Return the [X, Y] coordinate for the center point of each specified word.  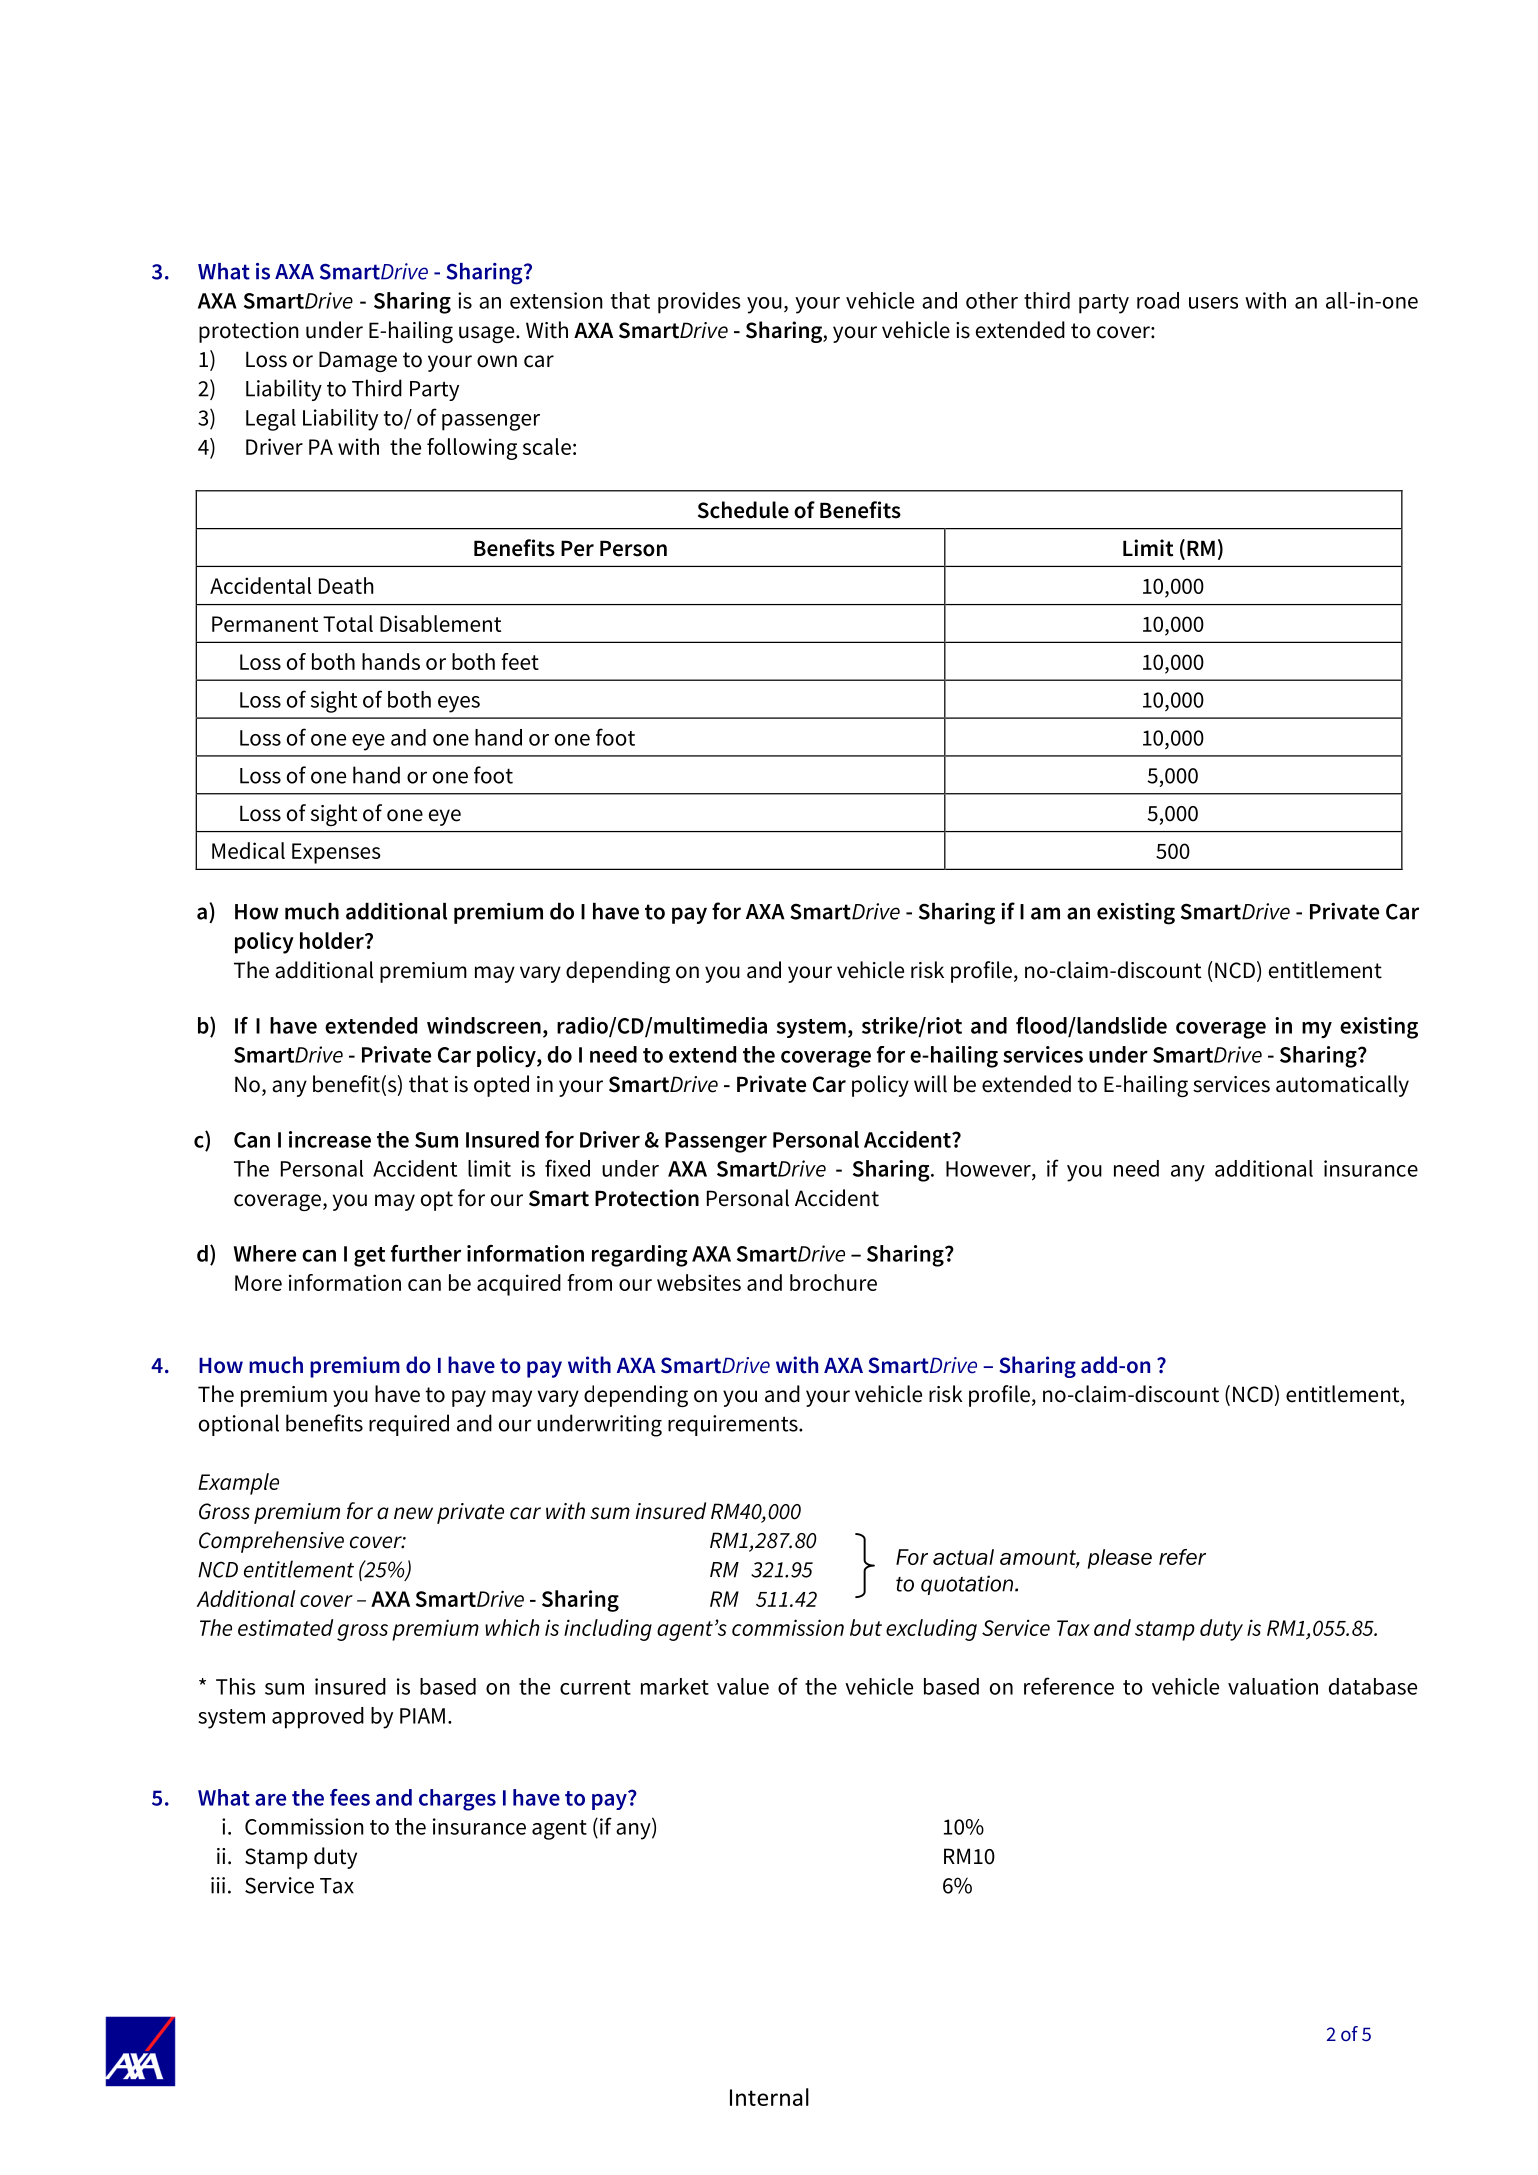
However [989, 1169]
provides [699, 303]
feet [520, 661]
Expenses [336, 853]
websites [699, 1282]
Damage [358, 361]
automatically [1342, 1086]
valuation [1273, 1686]
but [866, 1627]
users [1213, 303]
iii [218, 1885]
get [369, 1257]
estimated [285, 1627]
